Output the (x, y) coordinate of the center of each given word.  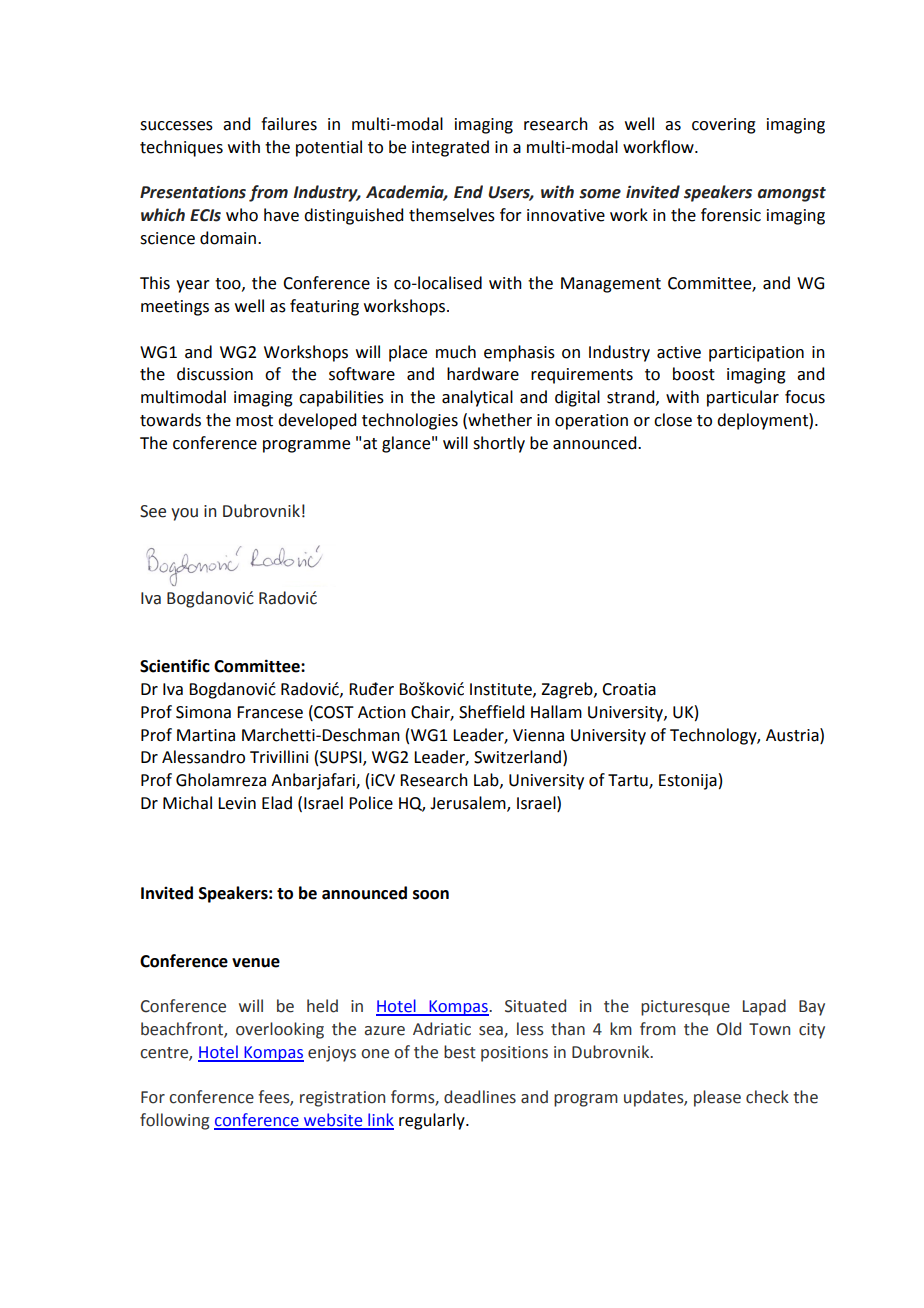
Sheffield (491, 712)
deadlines (480, 1097)
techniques (181, 148)
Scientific (175, 666)
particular (743, 398)
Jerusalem (469, 804)
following (174, 1121)
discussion (215, 374)
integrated (450, 148)
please (717, 1098)
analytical (477, 398)
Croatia (629, 689)
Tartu (629, 781)
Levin (237, 803)
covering (724, 126)
